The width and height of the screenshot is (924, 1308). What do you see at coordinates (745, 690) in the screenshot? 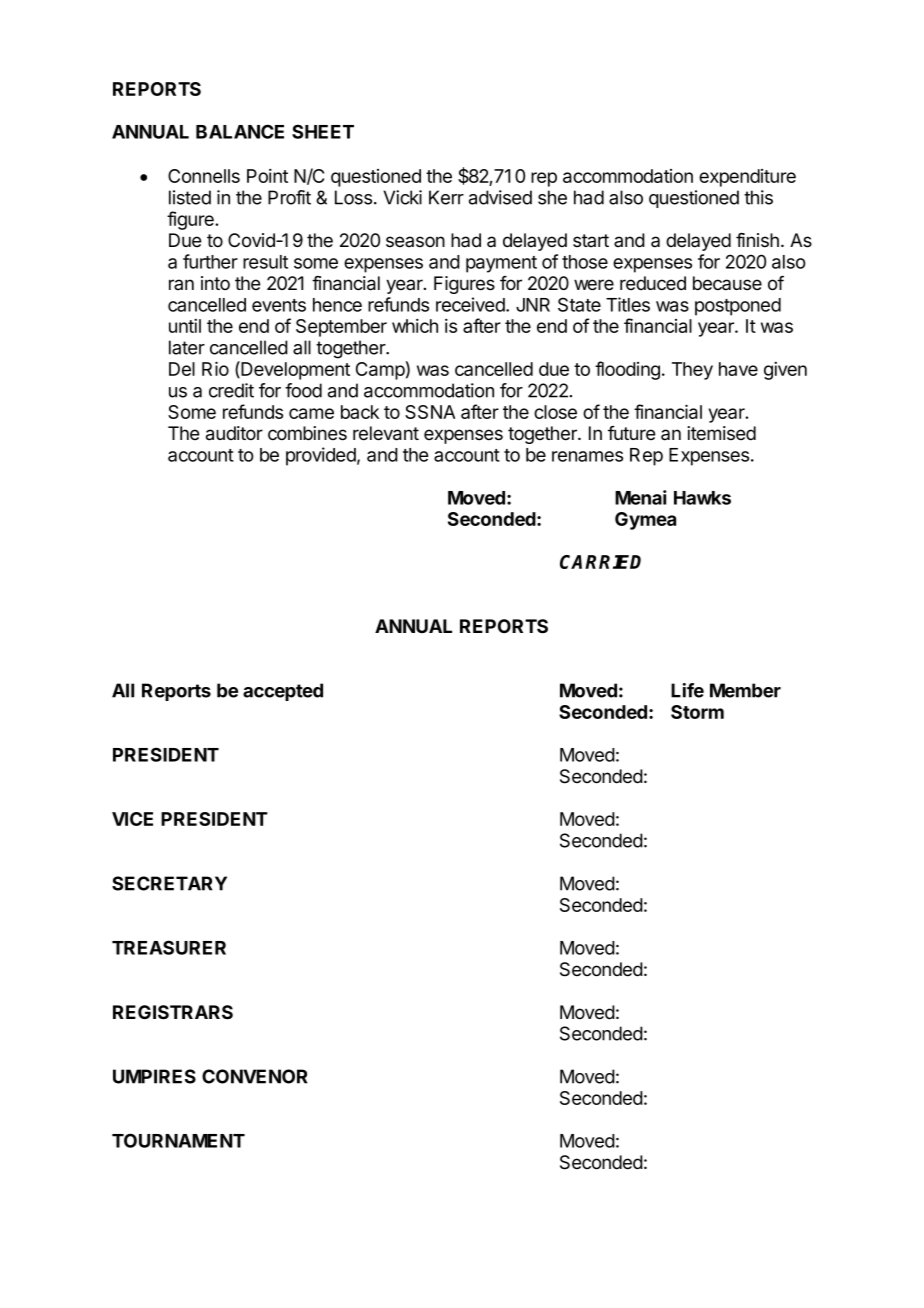
I see `Member` at bounding box center [745, 690].
